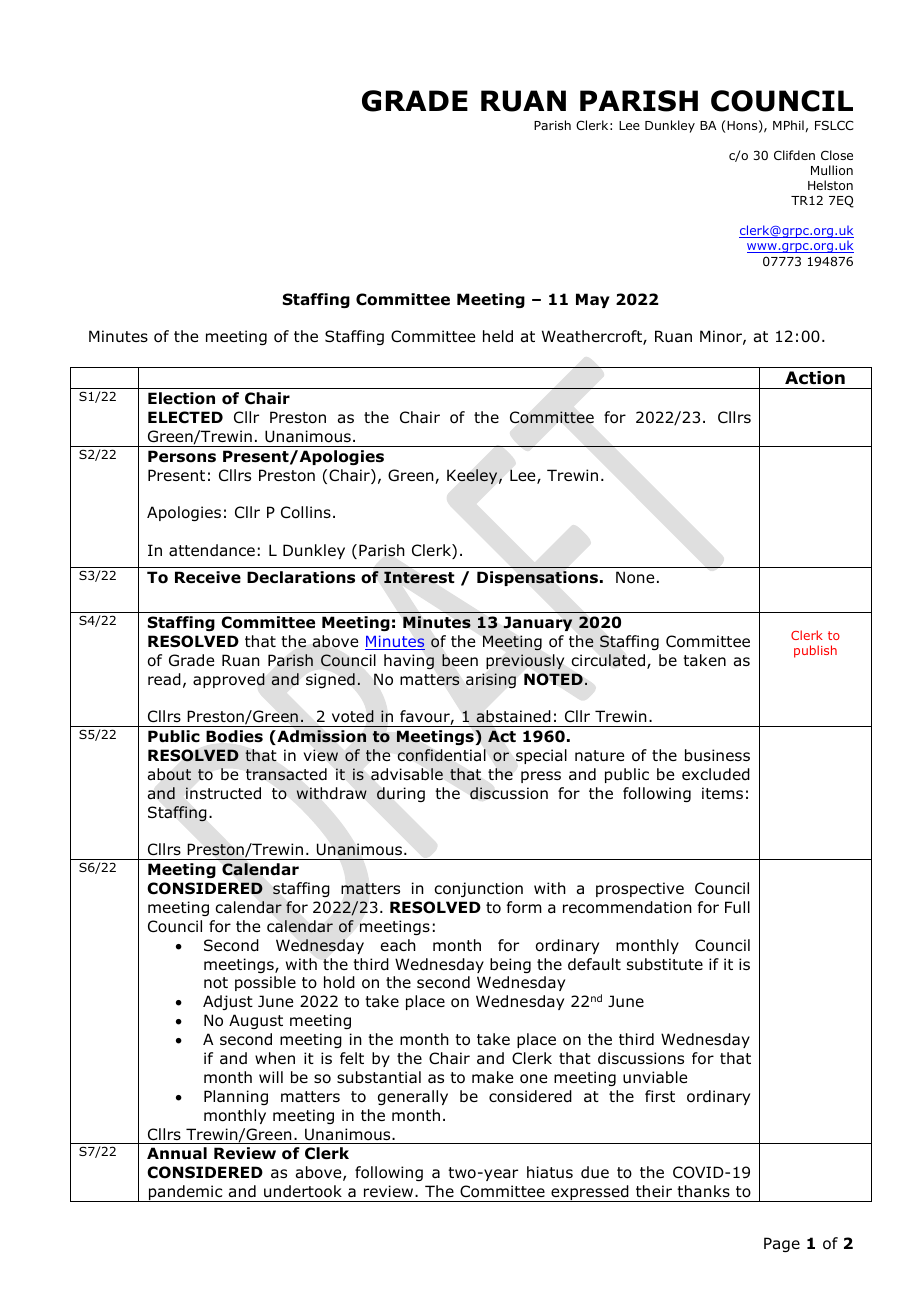 The image size is (924, 1308). Describe the element at coordinates (593, 300) in the screenshot. I see `May` at that location.
